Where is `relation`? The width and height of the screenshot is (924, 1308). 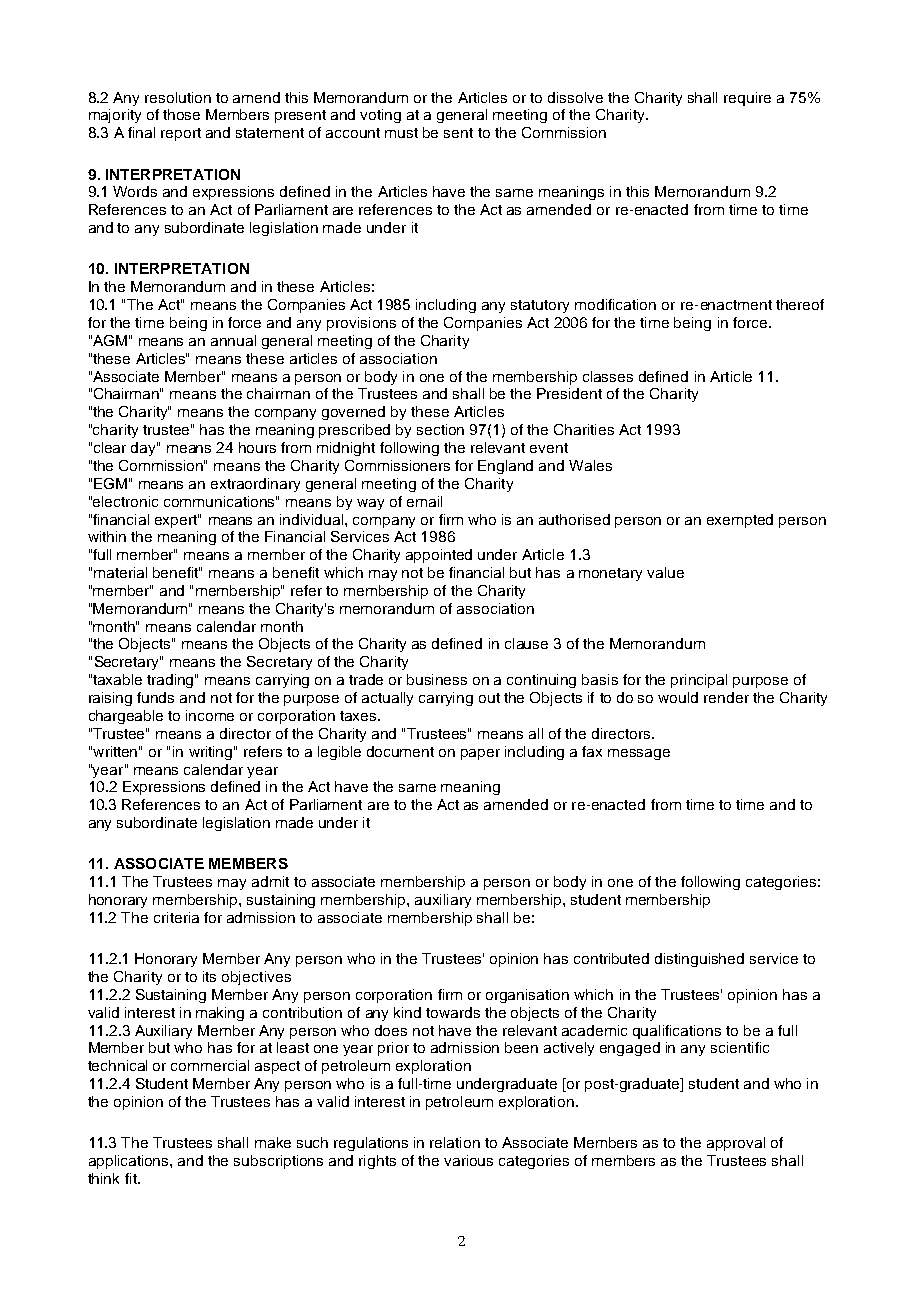 relation is located at coordinates (455, 1142).
